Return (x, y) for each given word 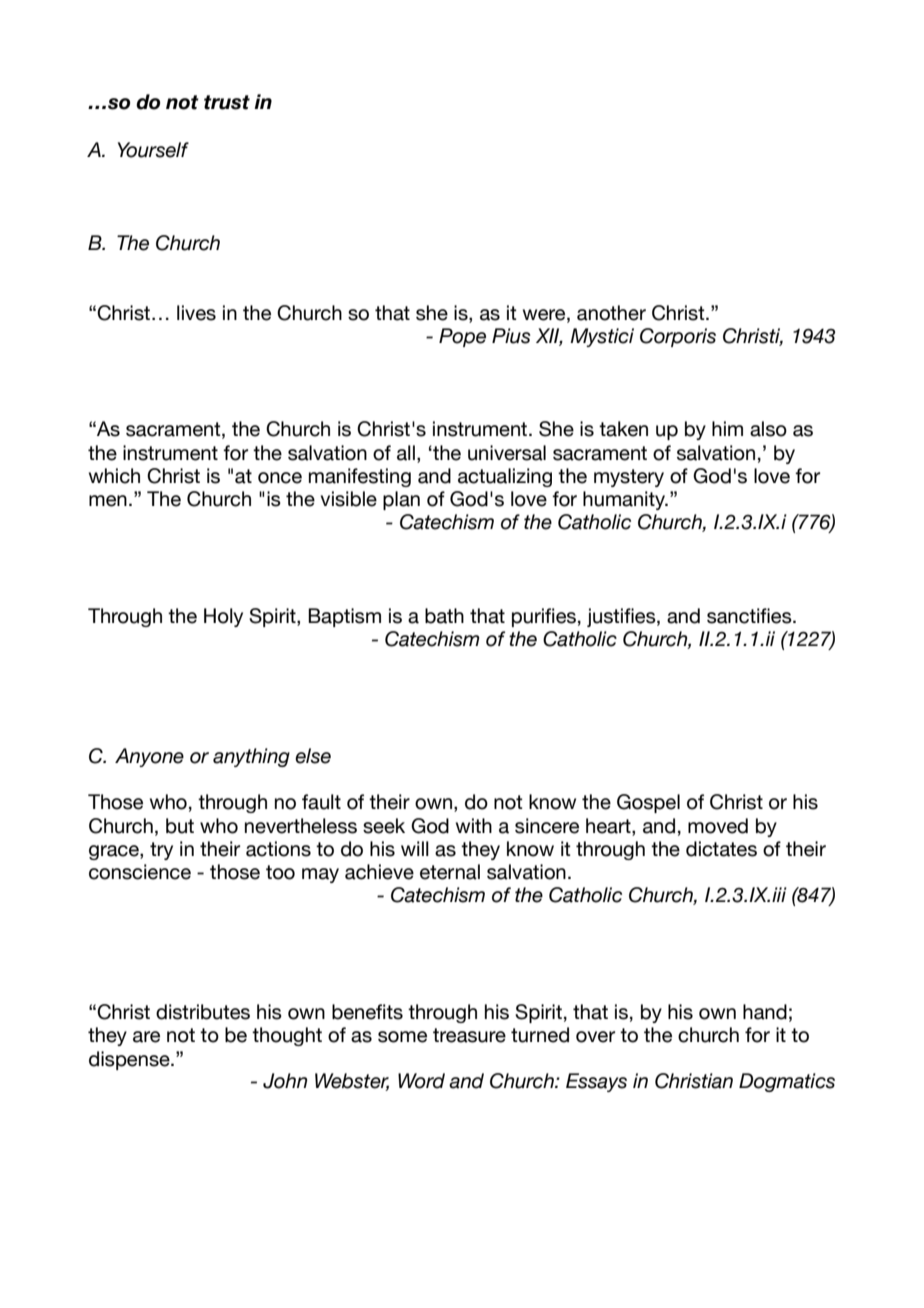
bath (444, 616)
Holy (223, 617)
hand (765, 1012)
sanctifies (750, 616)
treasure (469, 1035)
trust (227, 102)
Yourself (153, 150)
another (611, 313)
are (146, 1037)
